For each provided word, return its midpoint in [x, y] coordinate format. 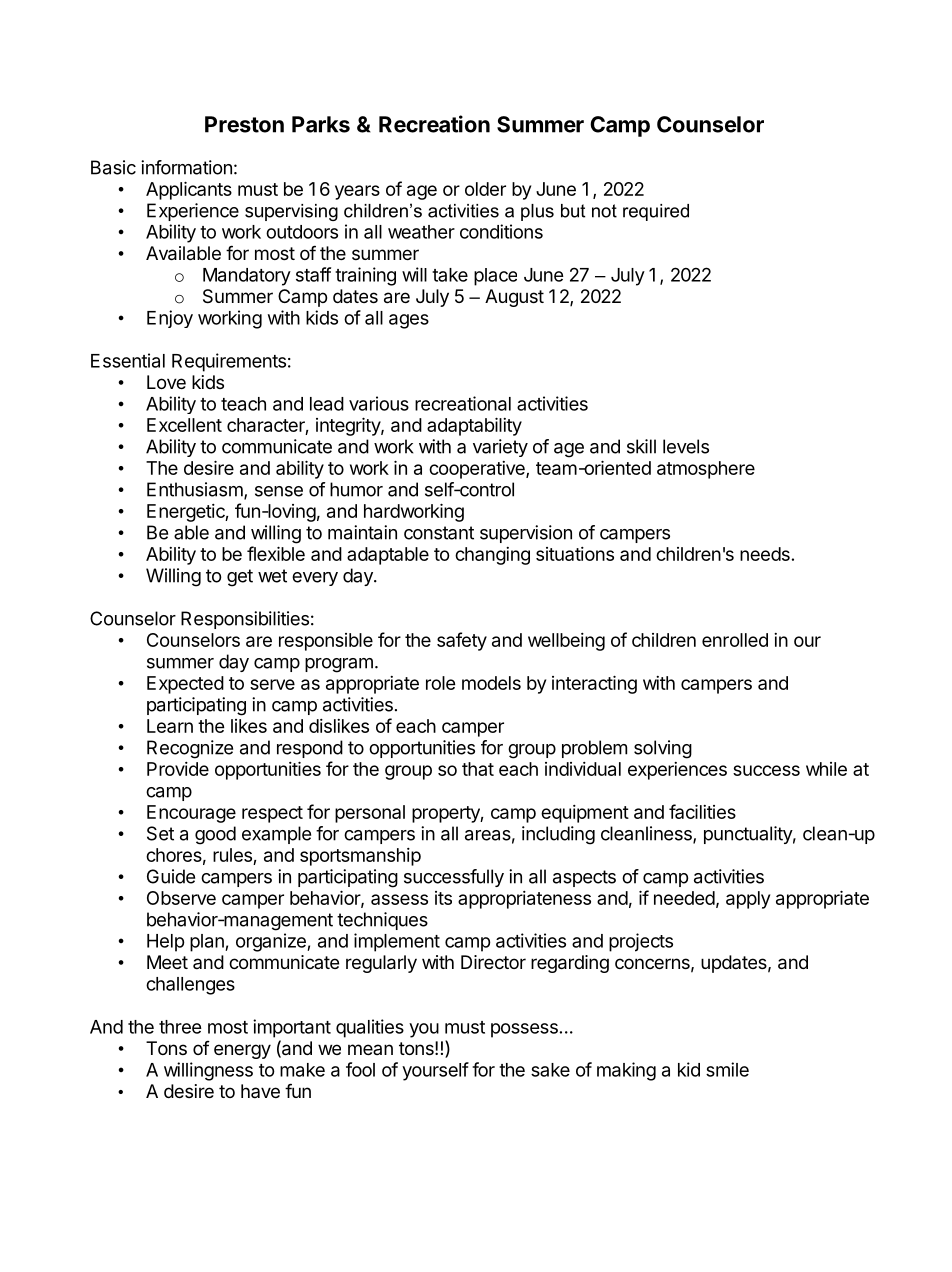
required [656, 212]
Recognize [190, 749]
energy [242, 1051]
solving [663, 749]
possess [524, 1030]
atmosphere [706, 470]
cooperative [478, 470]
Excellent [184, 425]
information [186, 167]
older [485, 189]
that [478, 769]
